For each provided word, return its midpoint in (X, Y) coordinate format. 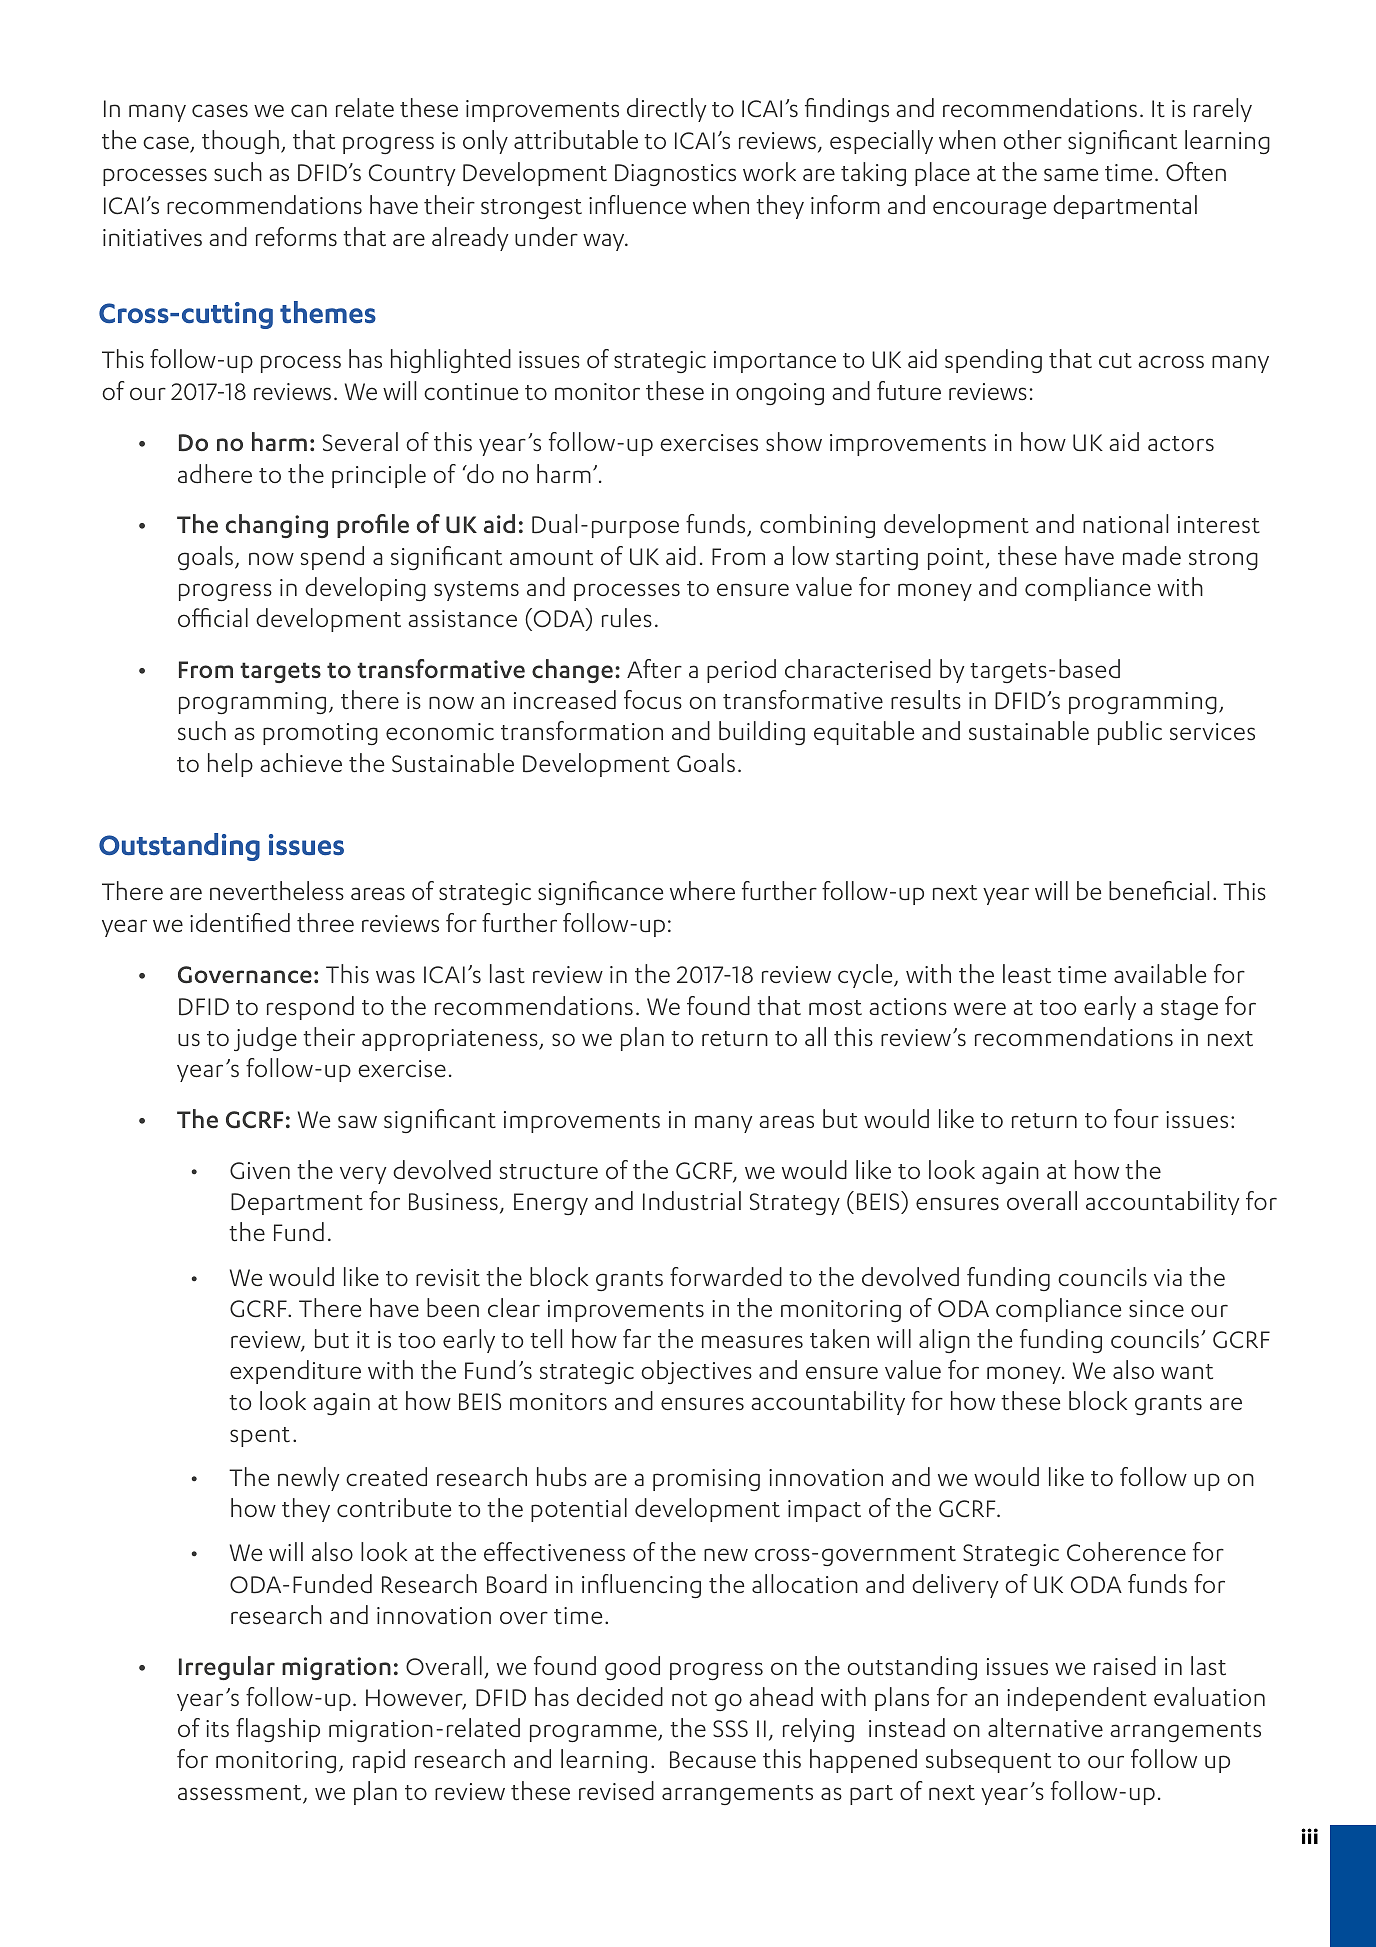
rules (627, 618)
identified (240, 922)
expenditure (295, 1372)
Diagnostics (675, 175)
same (1071, 174)
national (1125, 523)
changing (277, 526)
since (1156, 1308)
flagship (278, 1730)
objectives (696, 1372)
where (702, 890)
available (1160, 974)
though (240, 142)
